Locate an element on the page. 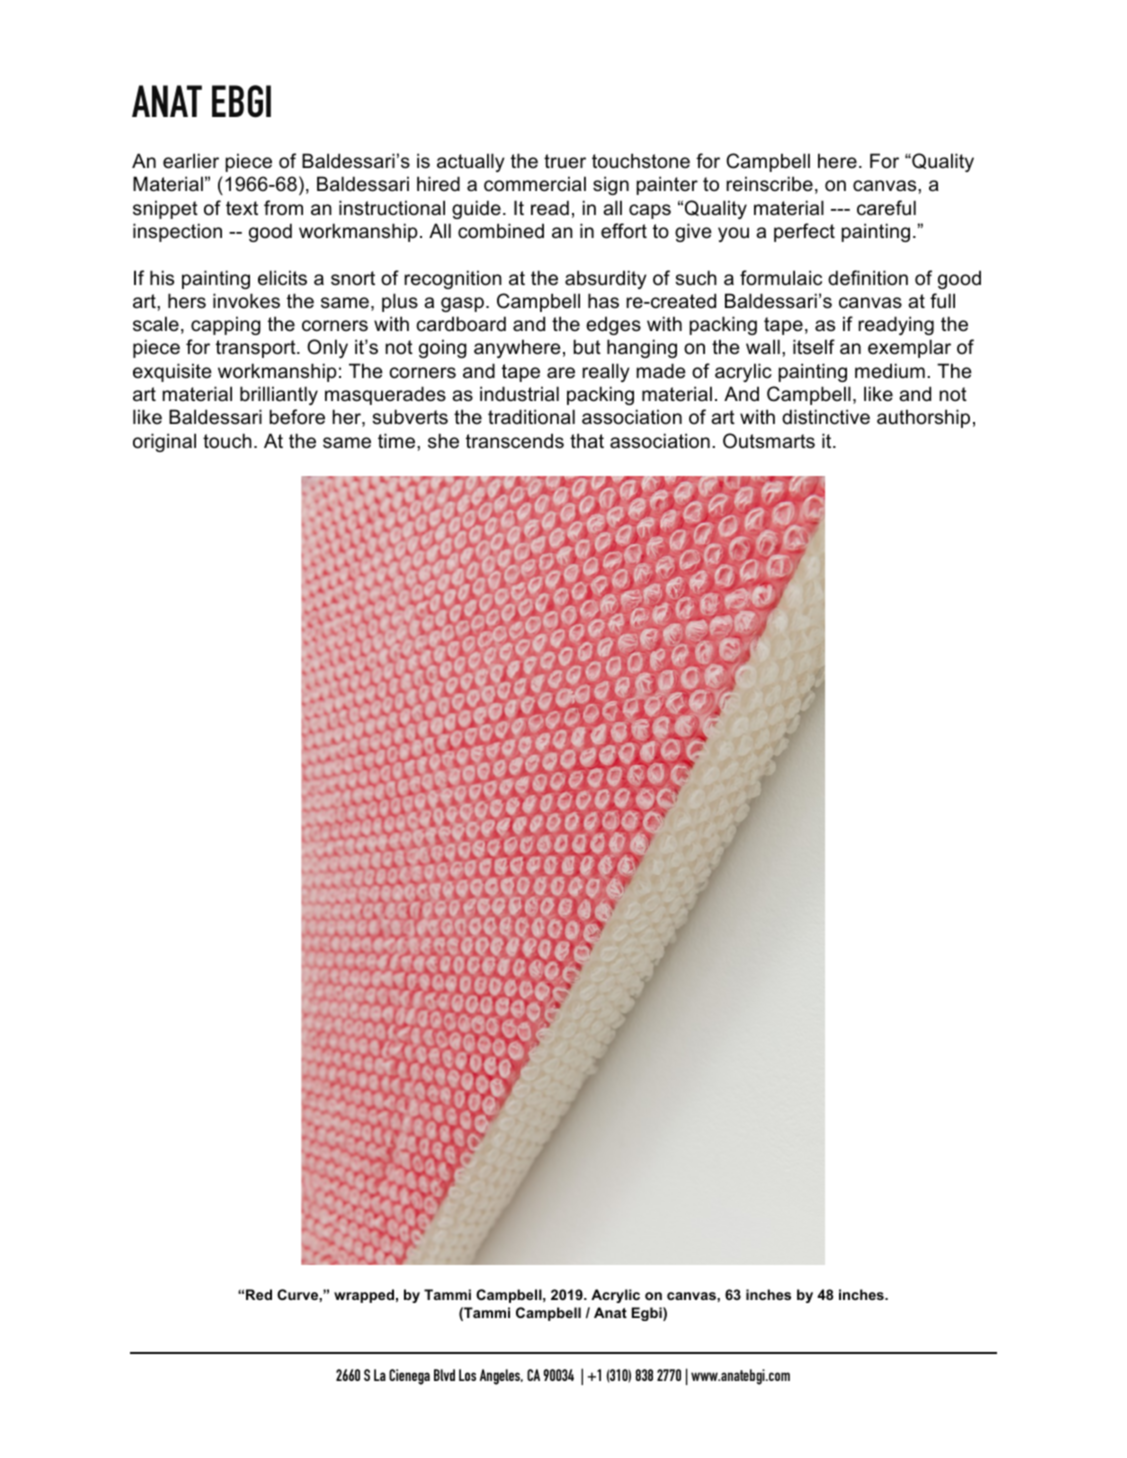  original is located at coordinates (164, 442).
